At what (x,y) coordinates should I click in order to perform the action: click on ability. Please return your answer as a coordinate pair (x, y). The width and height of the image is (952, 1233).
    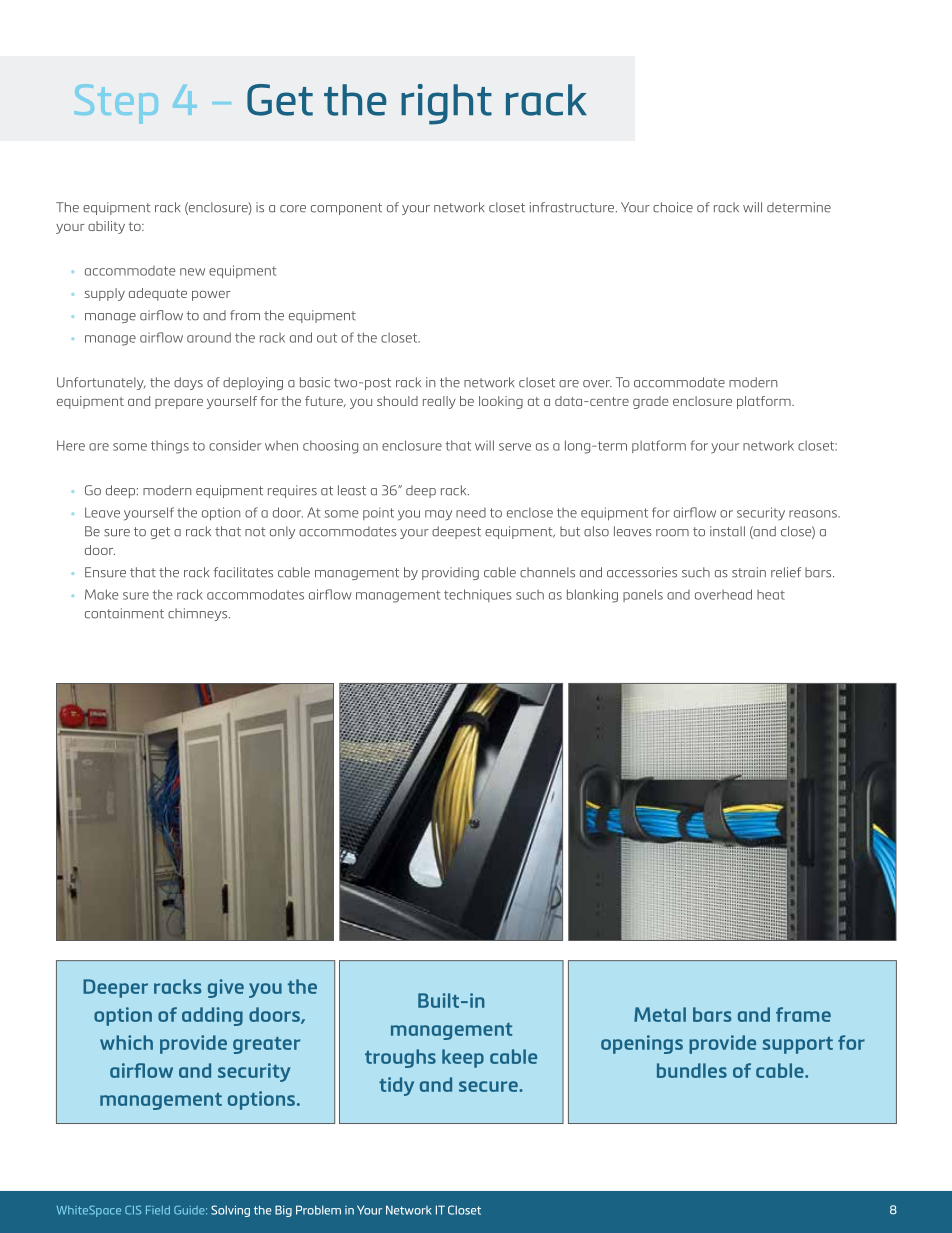
    Looking at the image, I should click on (106, 227).
